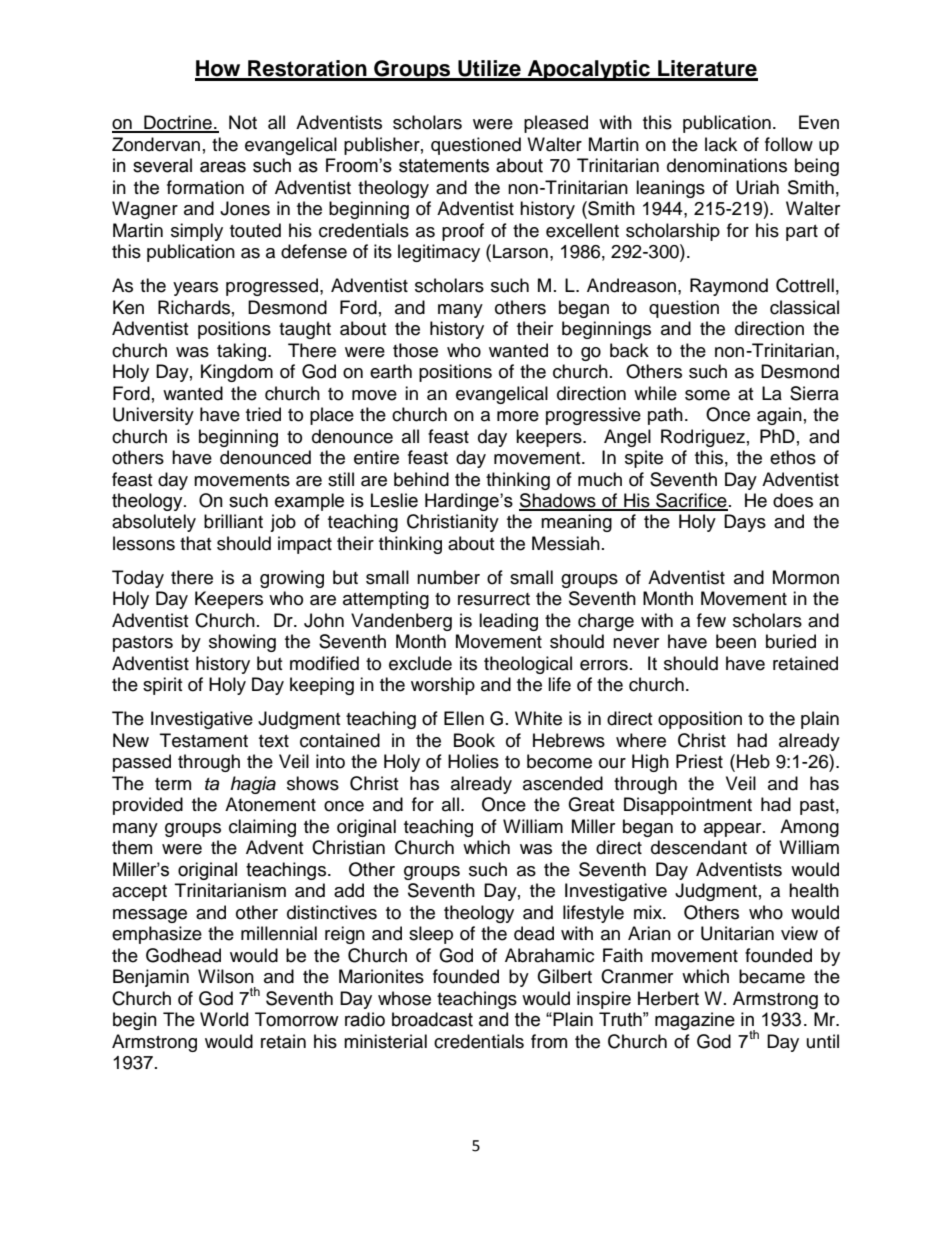  Describe the element at coordinates (721, 144) in the screenshot. I see `lack` at that location.
